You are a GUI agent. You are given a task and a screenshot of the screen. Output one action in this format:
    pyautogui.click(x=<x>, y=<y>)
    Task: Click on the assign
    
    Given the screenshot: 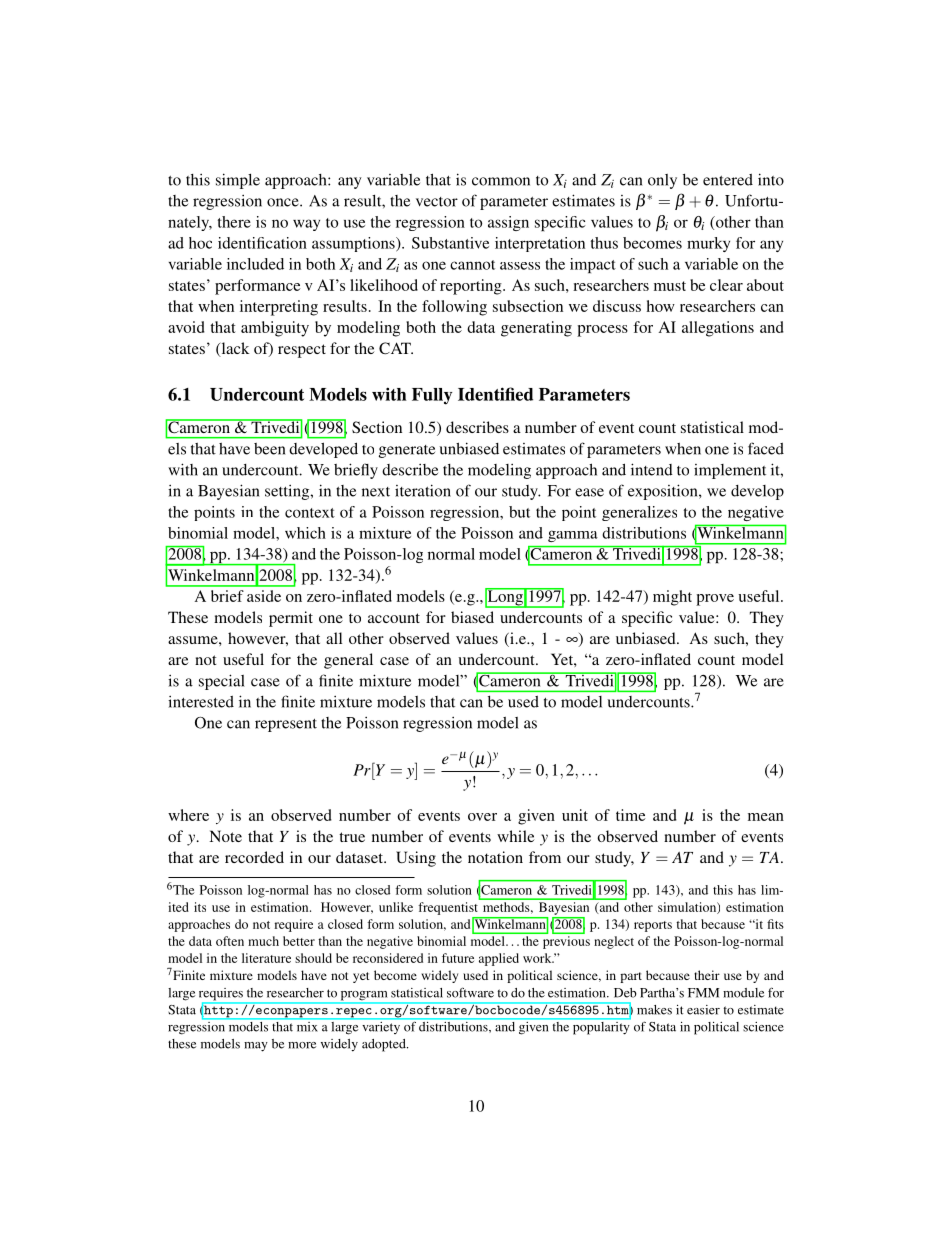 What is the action you would take?
    pyautogui.click(x=508, y=223)
